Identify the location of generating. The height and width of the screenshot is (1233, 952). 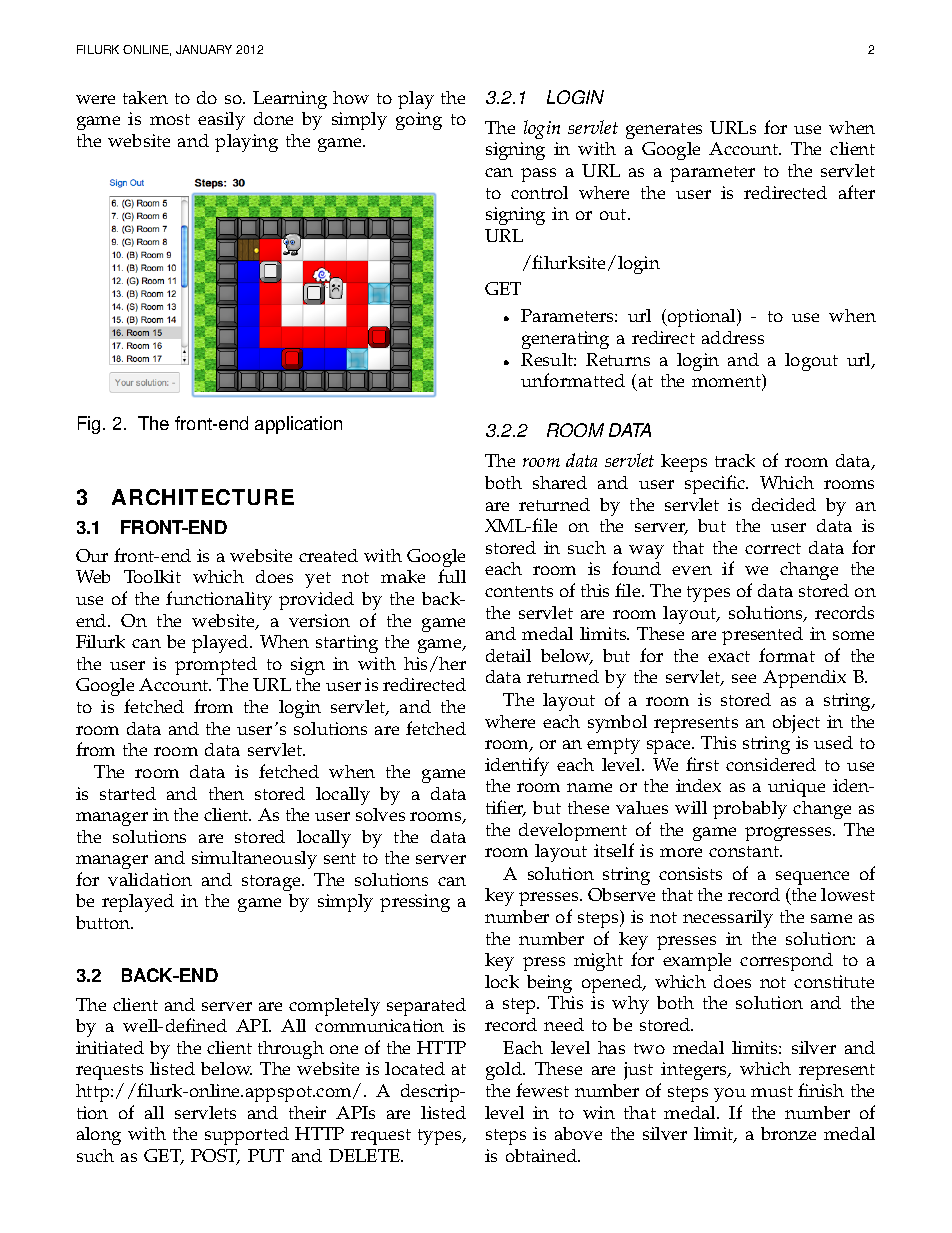
(565, 340).
